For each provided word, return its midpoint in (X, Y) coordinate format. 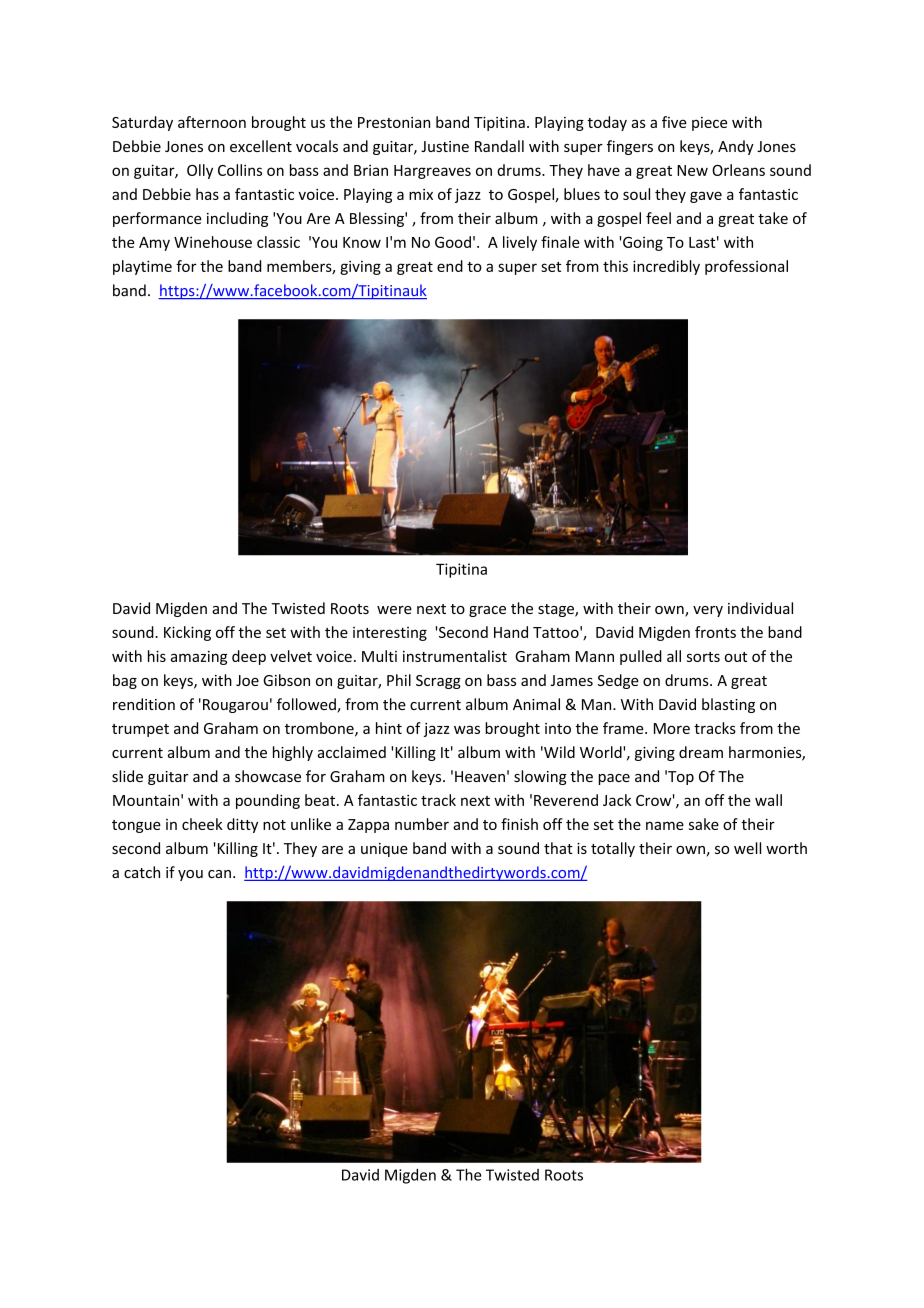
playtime (142, 267)
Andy (736, 147)
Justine (445, 146)
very (708, 611)
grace (487, 611)
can (219, 874)
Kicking (187, 633)
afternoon (212, 122)
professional (746, 267)
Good (453, 242)
